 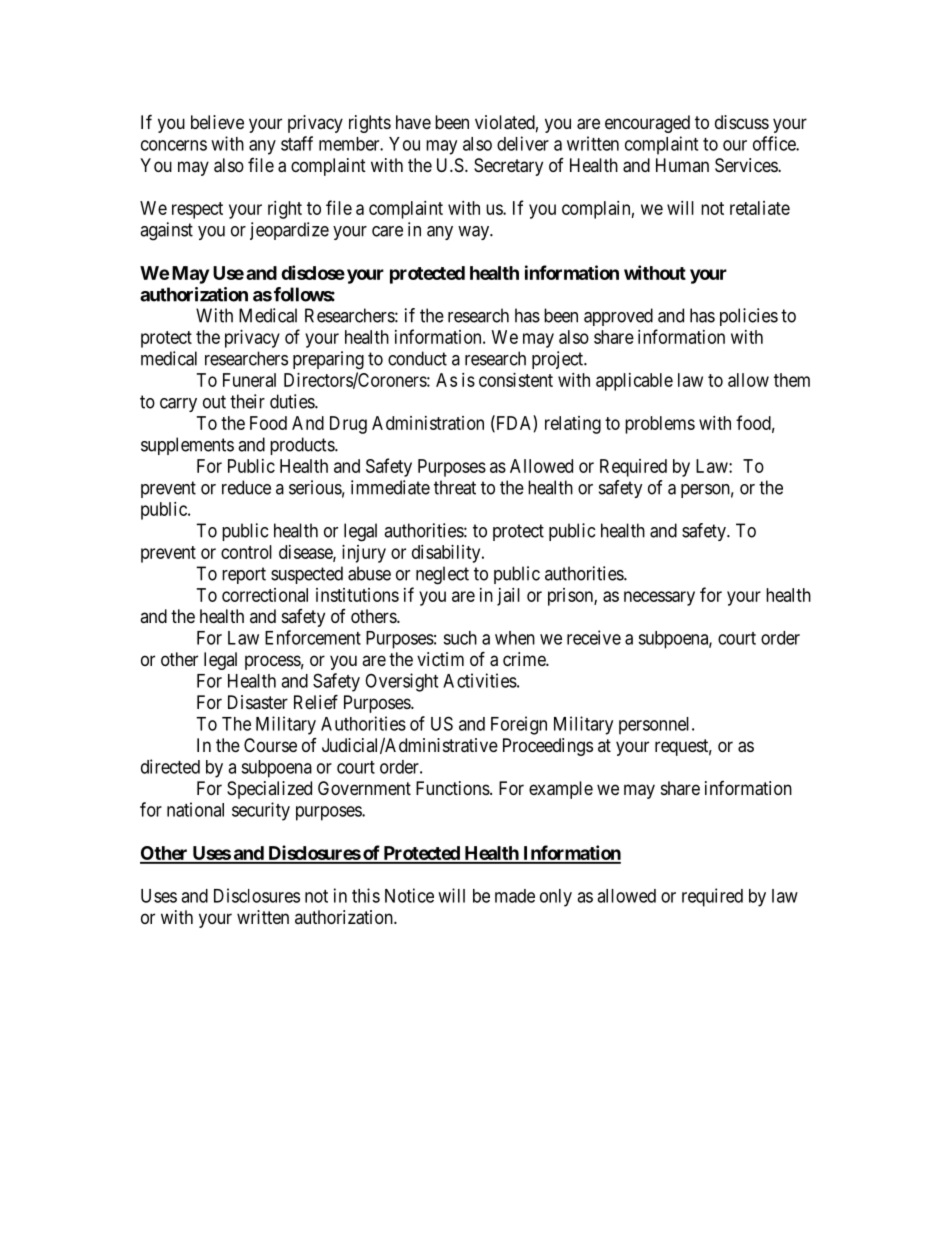 I want to click on reduce, so click(x=246, y=487).
